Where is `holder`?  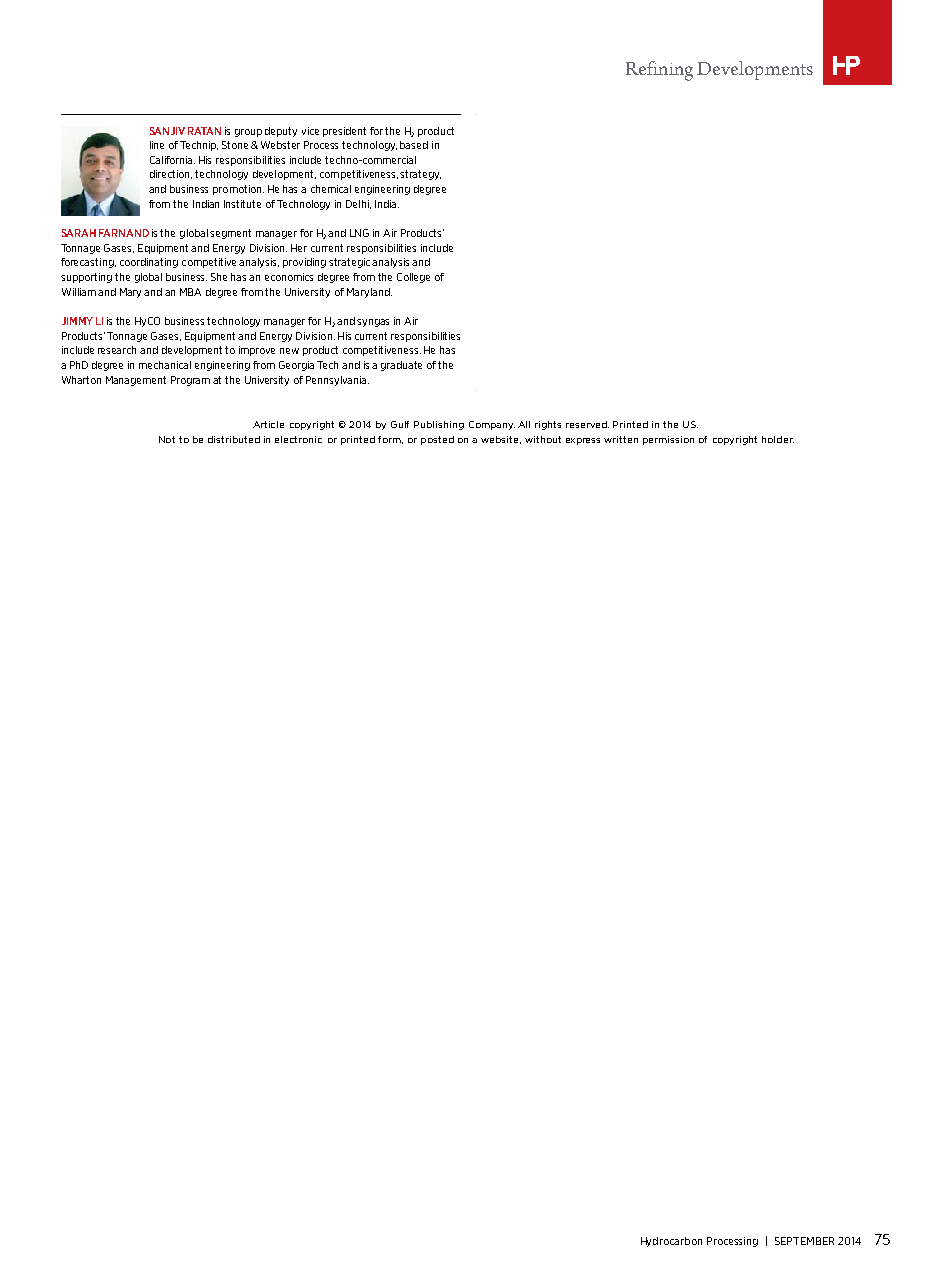
holder is located at coordinates (778, 439).
